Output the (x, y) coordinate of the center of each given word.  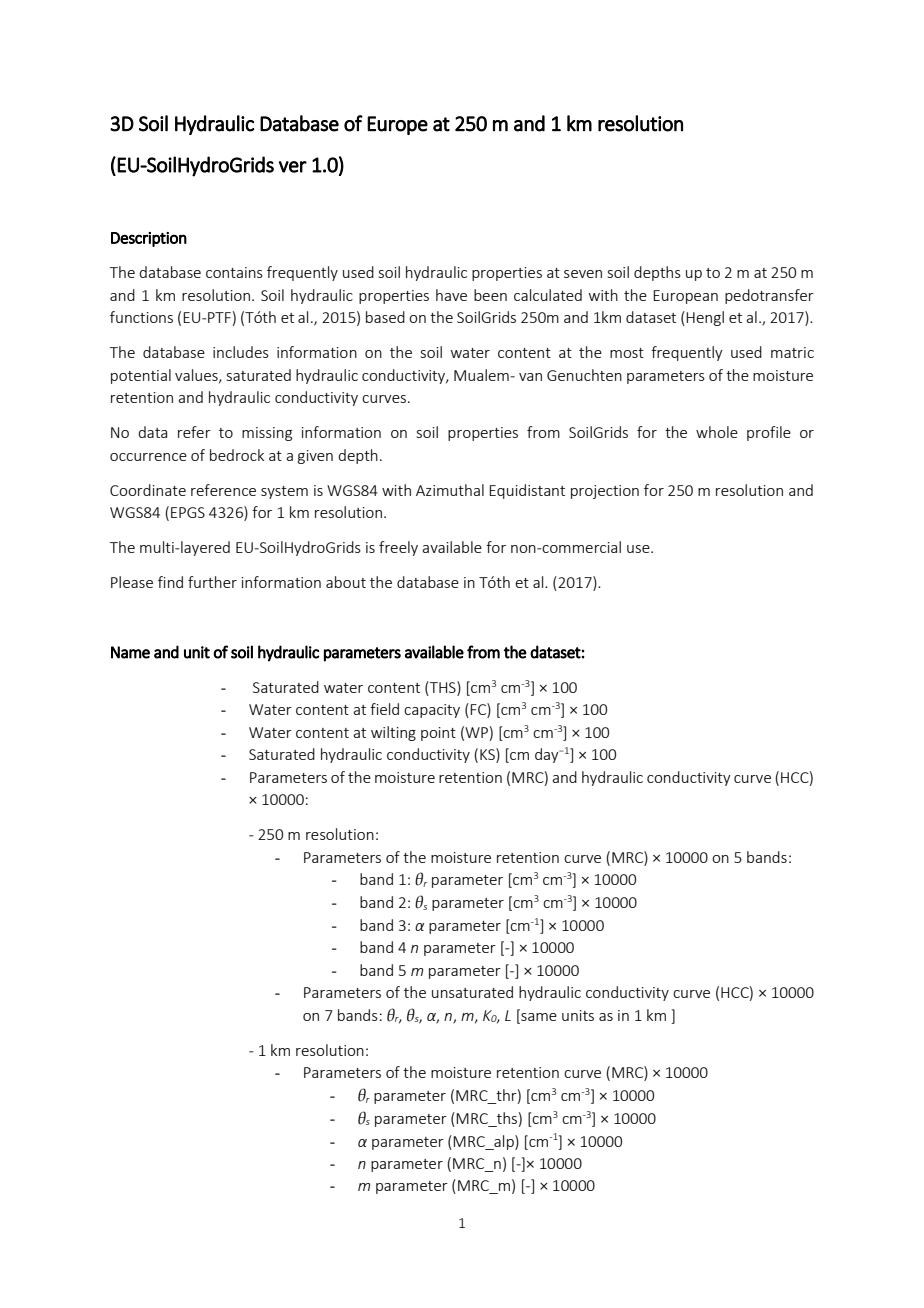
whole (717, 432)
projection (605, 492)
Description (149, 239)
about (346, 582)
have (451, 295)
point (438, 734)
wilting (393, 733)
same (538, 1015)
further (212, 582)
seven (583, 274)
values (197, 376)
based (385, 317)
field (384, 709)
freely (398, 548)
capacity (432, 711)
